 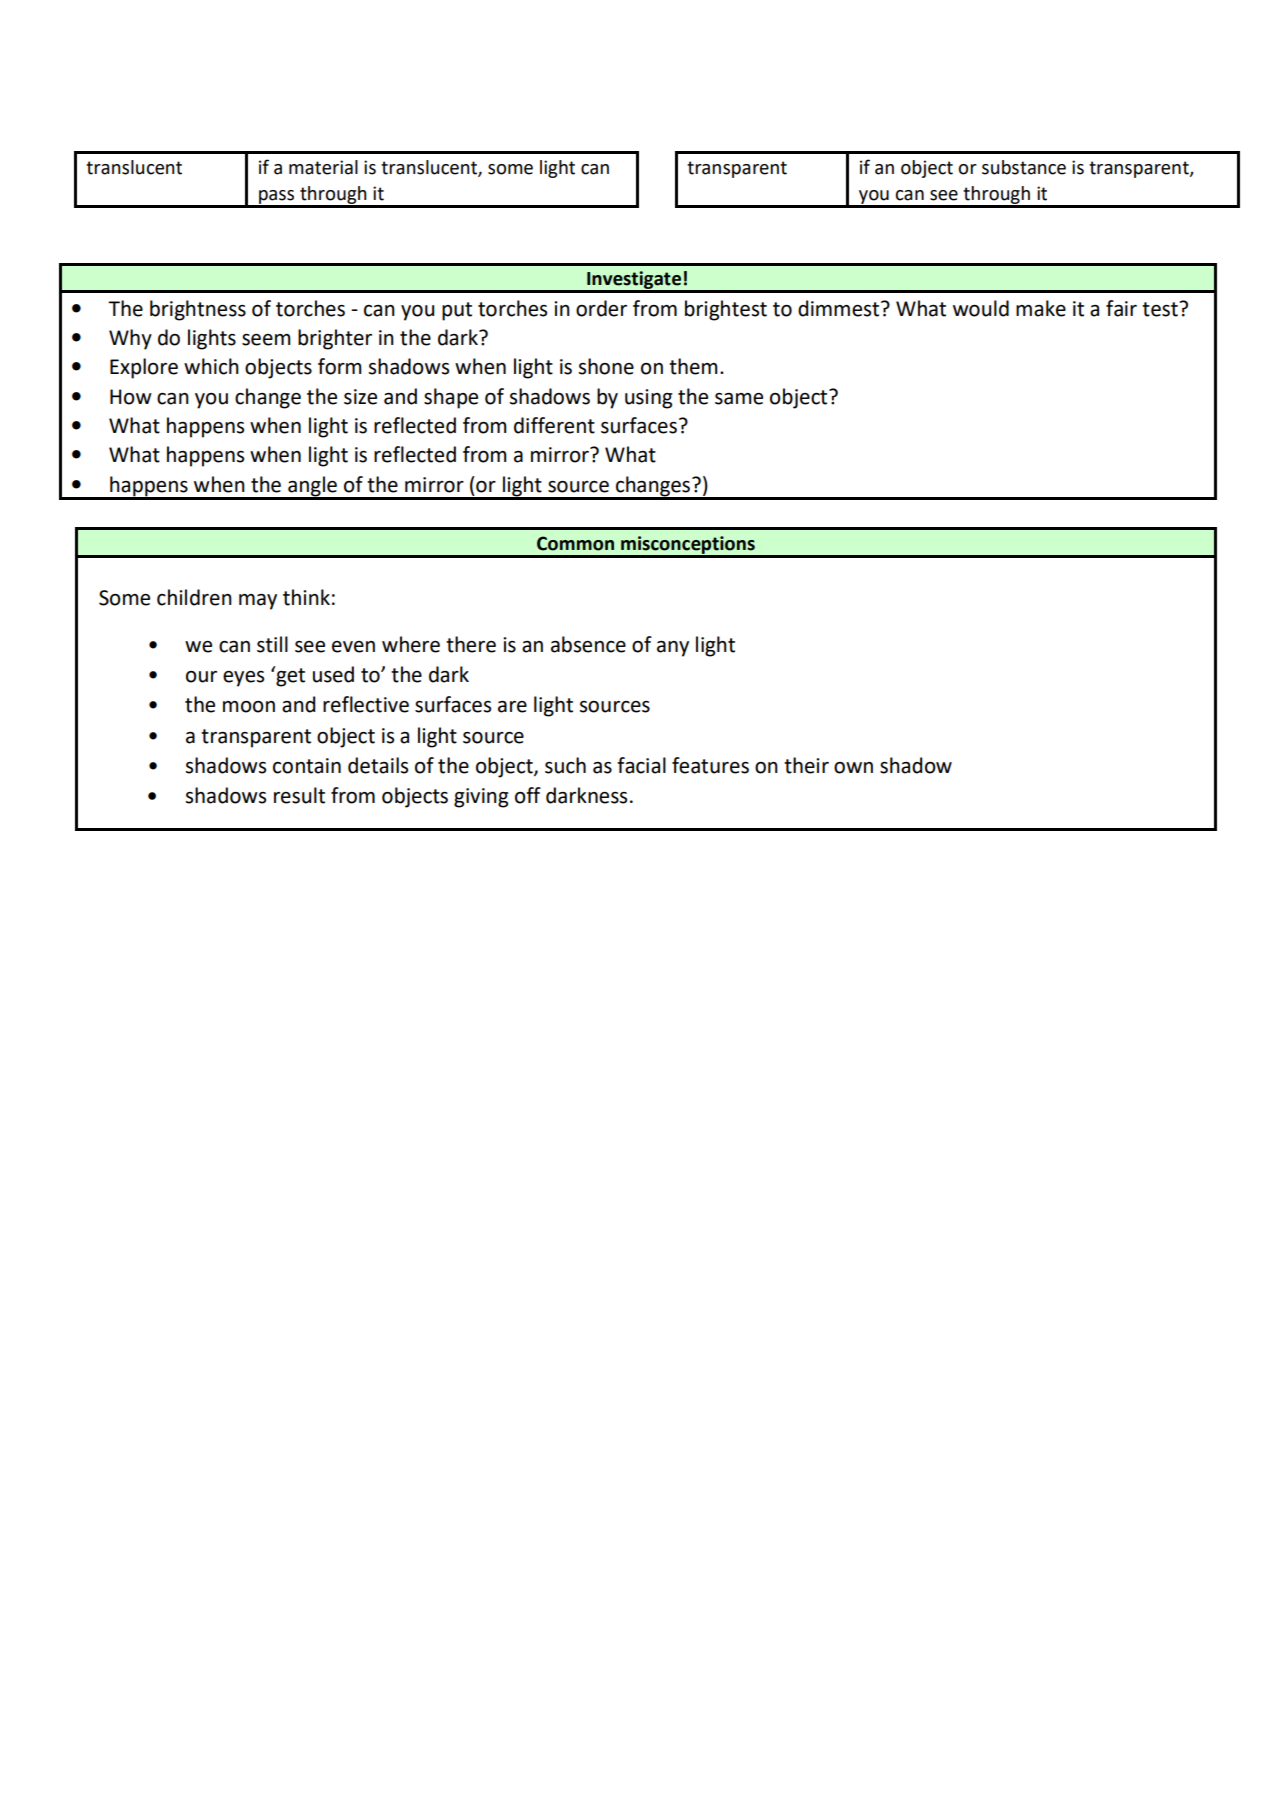 I want to click on which, so click(x=211, y=366).
